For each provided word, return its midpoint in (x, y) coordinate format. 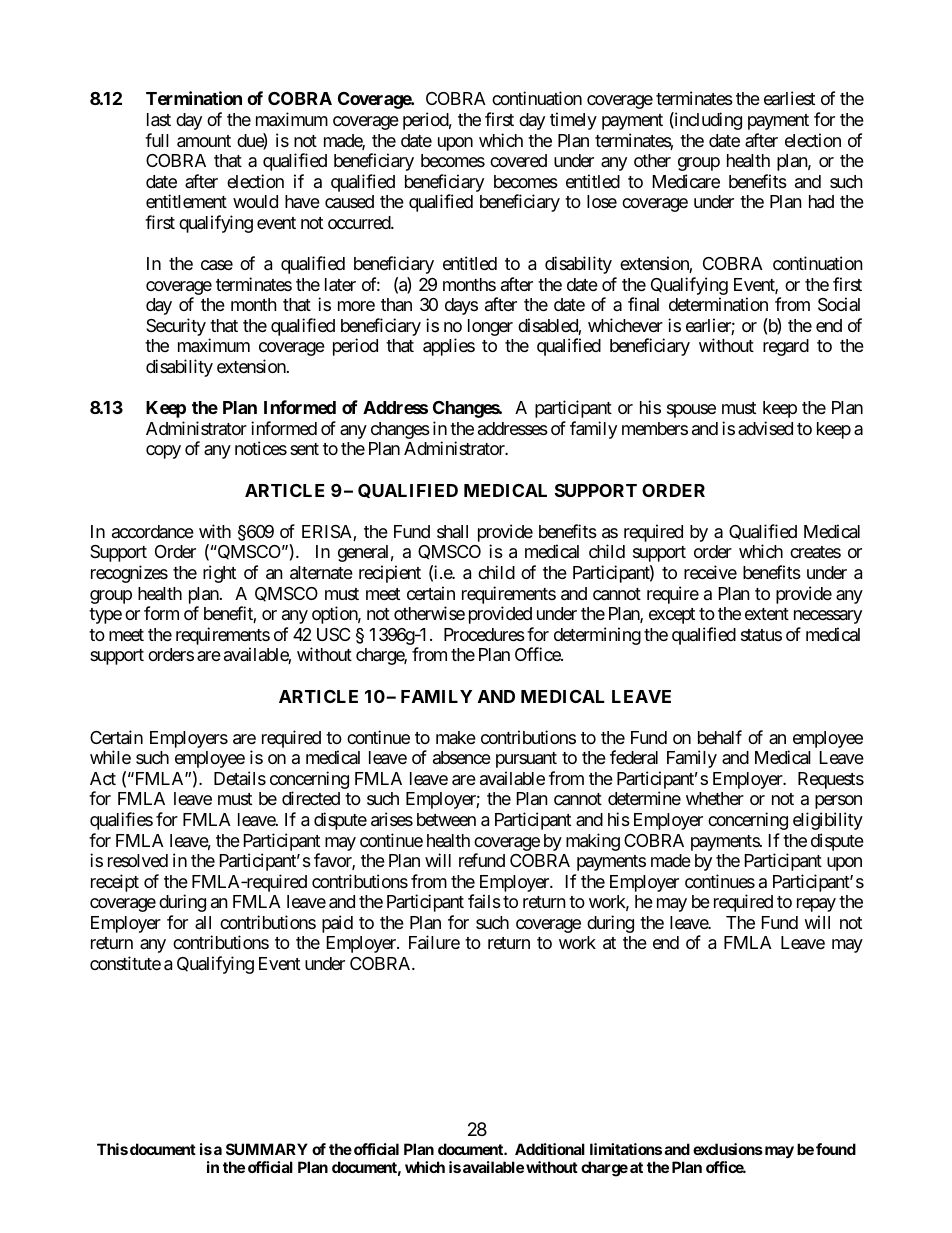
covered (518, 160)
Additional (550, 1149)
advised (765, 428)
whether (715, 798)
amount (204, 141)
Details (240, 778)
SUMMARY (267, 1149)
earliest (789, 98)
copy (163, 452)
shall (452, 531)
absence (462, 757)
